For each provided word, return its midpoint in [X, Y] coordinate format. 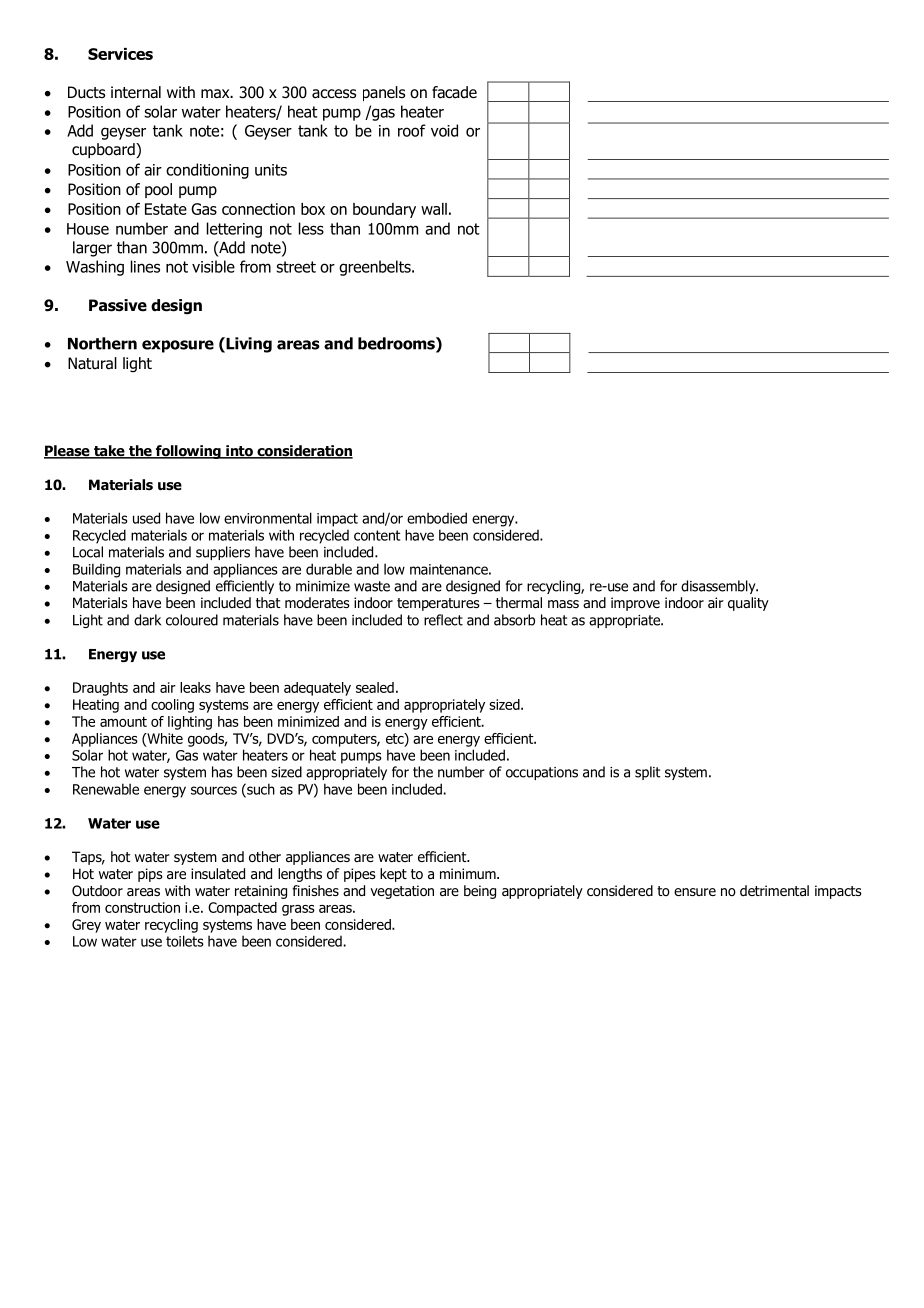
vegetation [402, 892]
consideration [304, 452]
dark [147, 620]
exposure [178, 346]
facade [454, 92]
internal [136, 92]
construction [142, 907]
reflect [443, 620]
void [444, 130]
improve [635, 604]
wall [434, 209]
